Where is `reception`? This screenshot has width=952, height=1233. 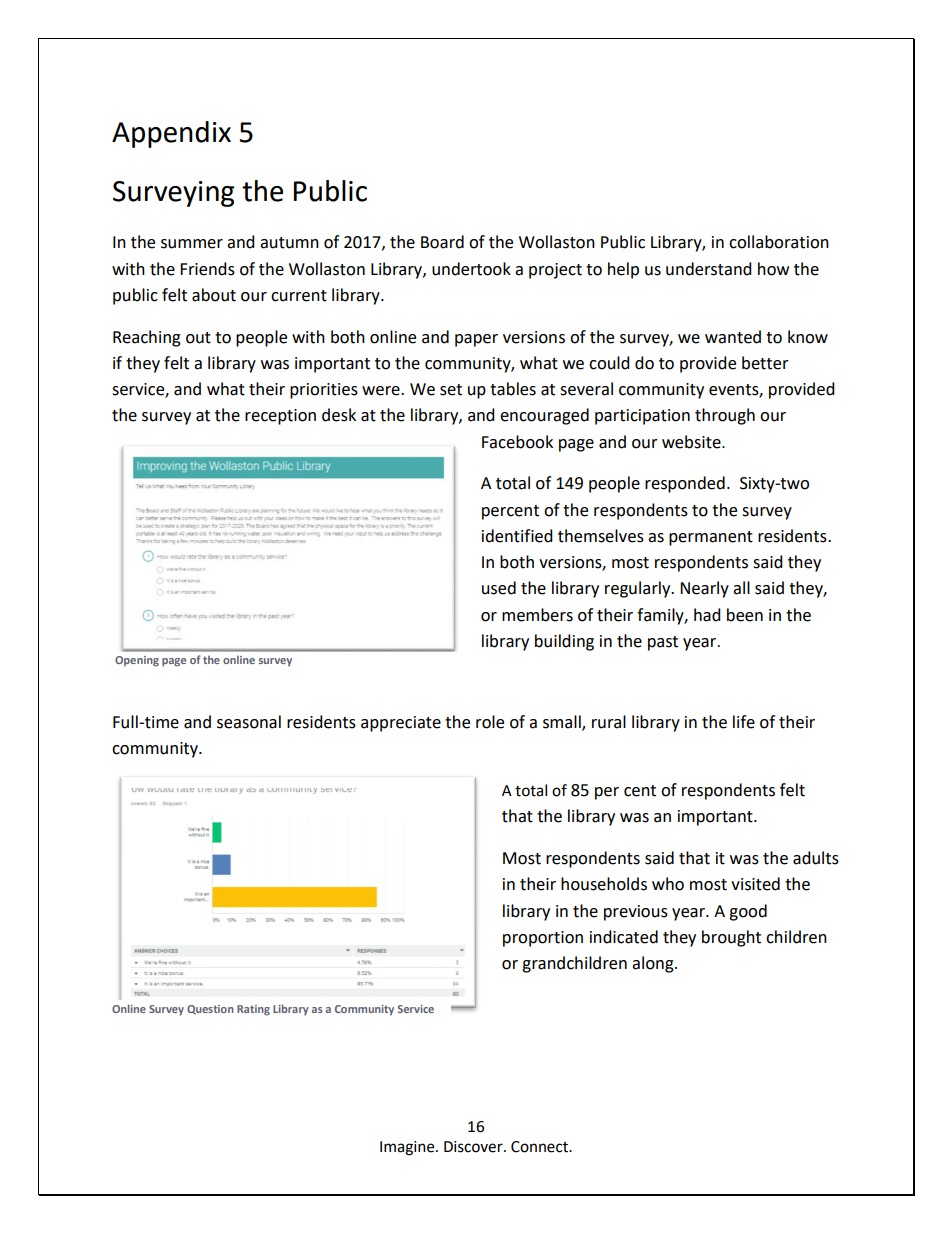 reception is located at coordinates (280, 417).
